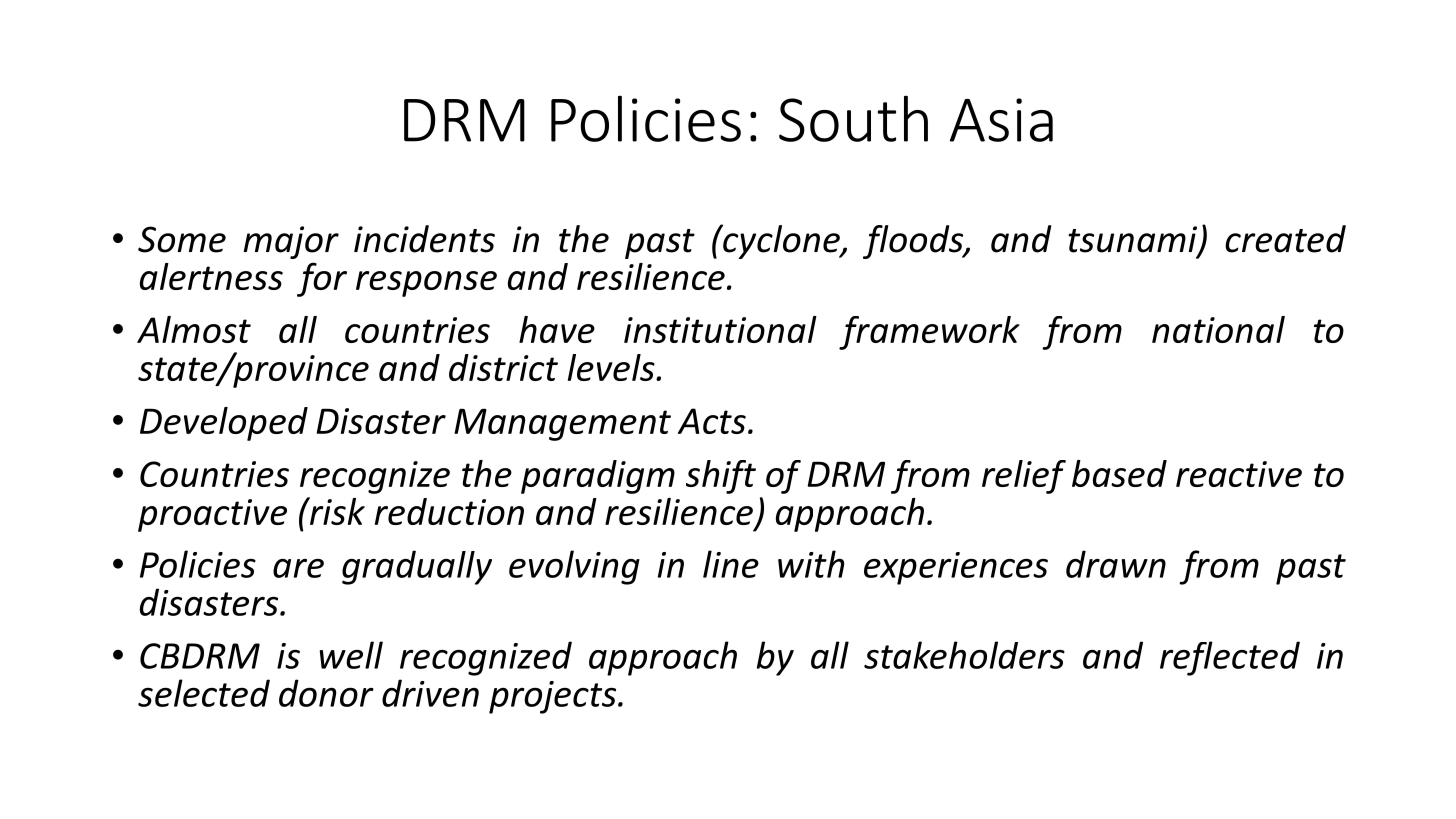 Image resolution: width=1456 pixels, height=819 pixels. Describe the element at coordinates (1134, 240) in the screenshot. I see `tsunami` at that location.
